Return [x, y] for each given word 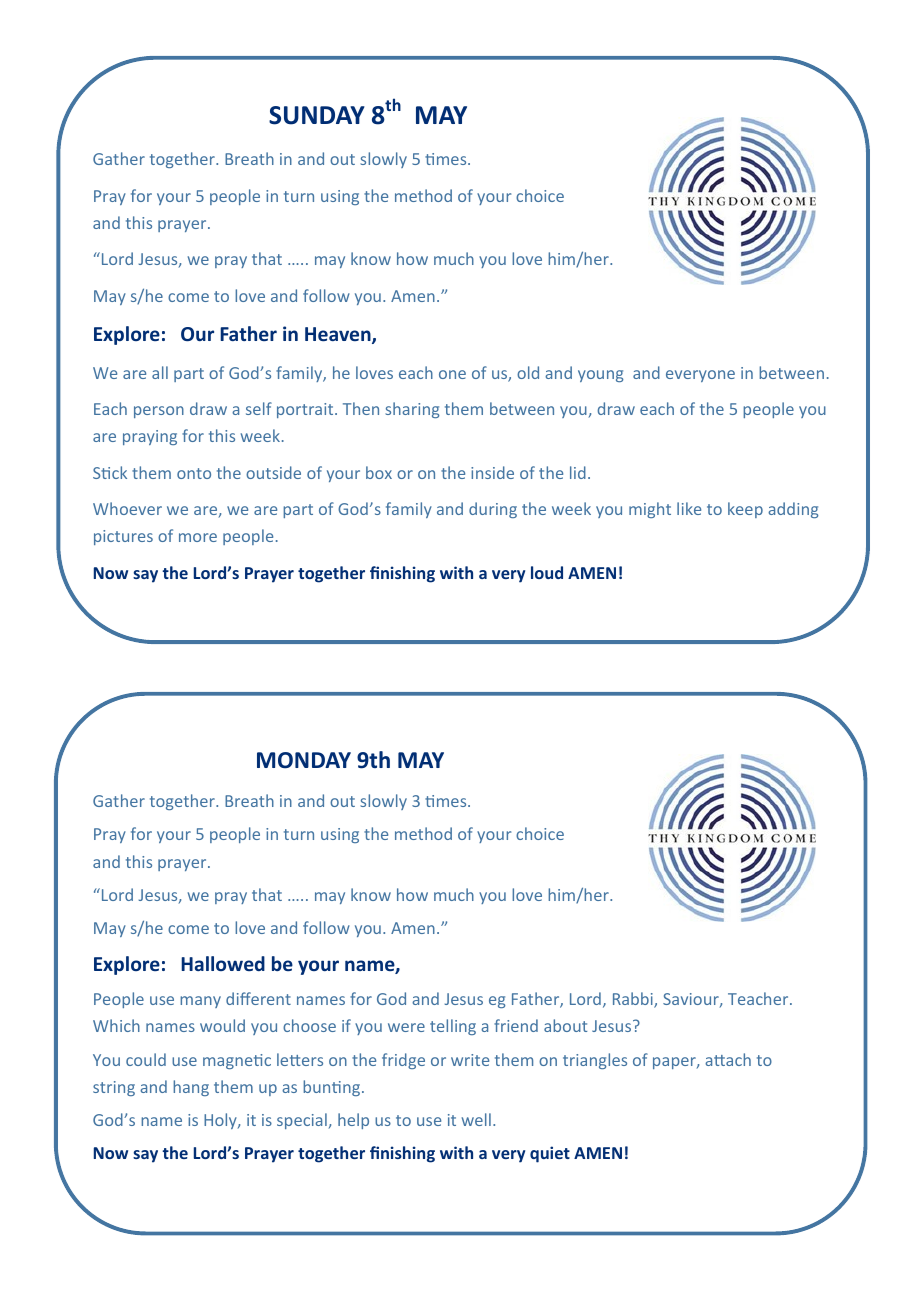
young [600, 376]
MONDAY [304, 760]
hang [191, 1088]
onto [194, 473]
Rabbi [634, 1000]
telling [453, 1027]
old [528, 372]
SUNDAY [317, 115]
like [689, 508]
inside [492, 472]
